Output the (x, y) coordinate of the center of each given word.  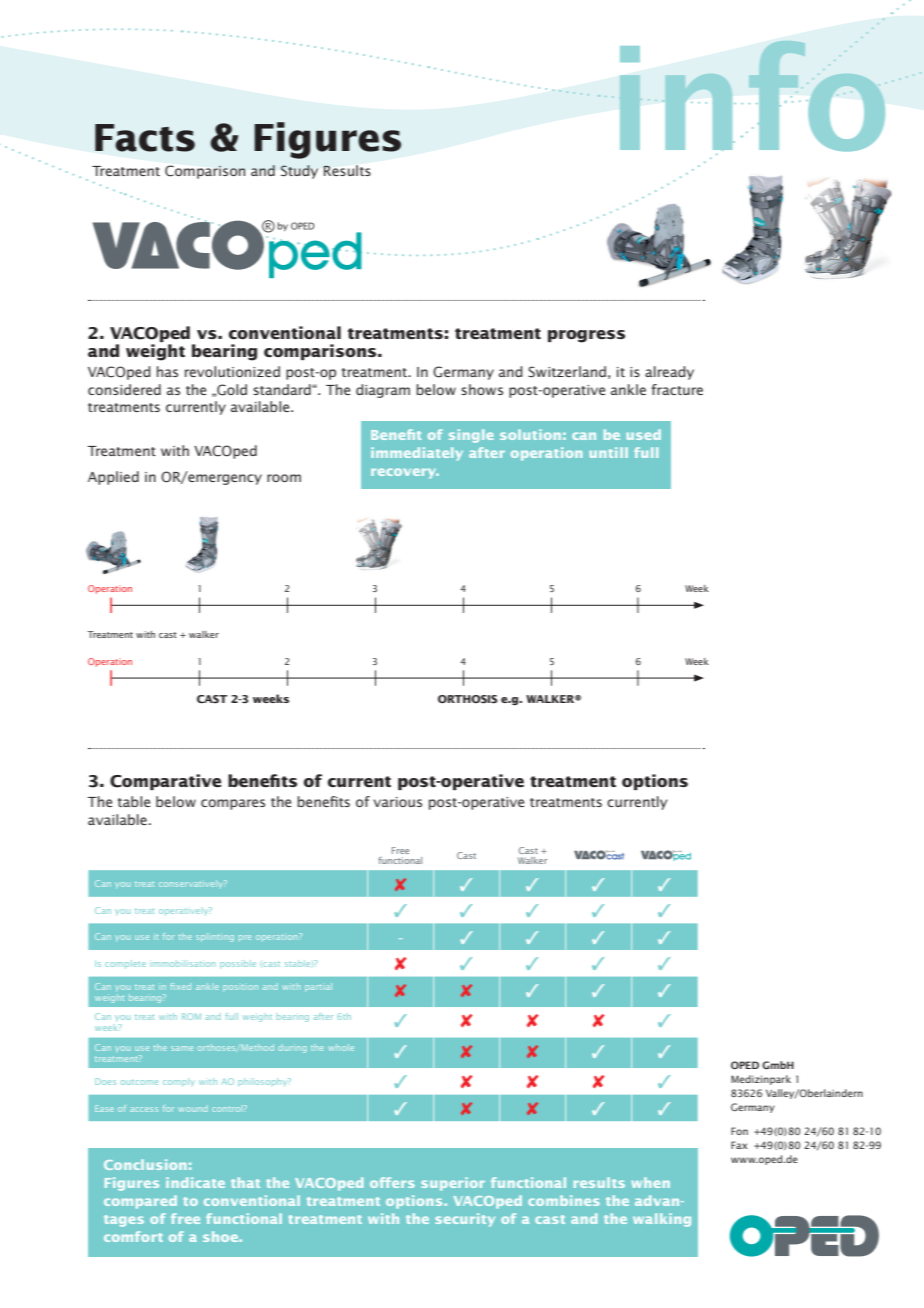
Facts (145, 138)
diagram (383, 391)
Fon (739, 1131)
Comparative (165, 782)
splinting (215, 937)
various (397, 802)
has (167, 371)
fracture (677, 389)
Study (299, 172)
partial (318, 987)
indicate (195, 1182)
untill (609, 452)
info (753, 97)
